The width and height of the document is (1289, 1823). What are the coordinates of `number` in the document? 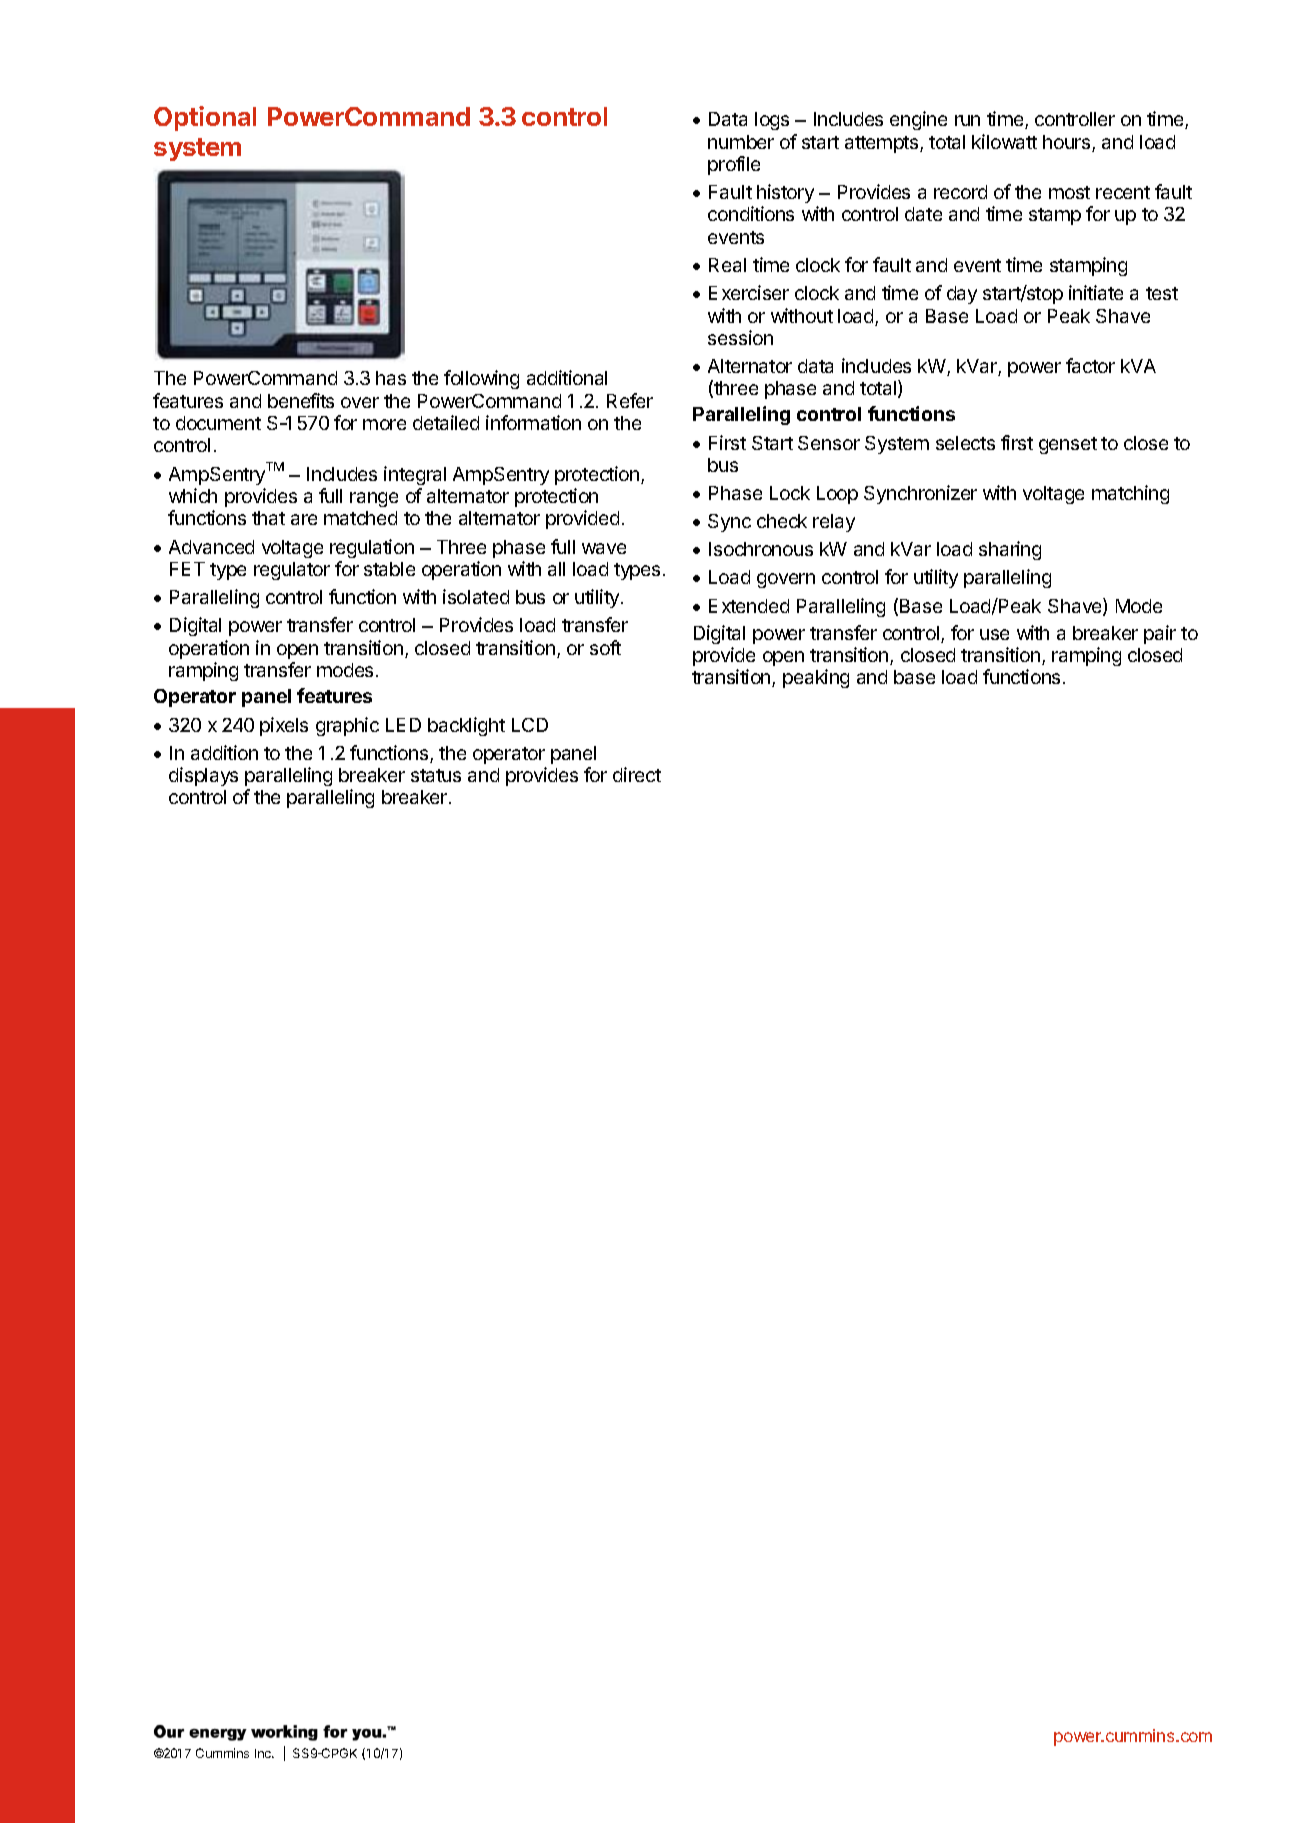 It's located at (741, 142).
